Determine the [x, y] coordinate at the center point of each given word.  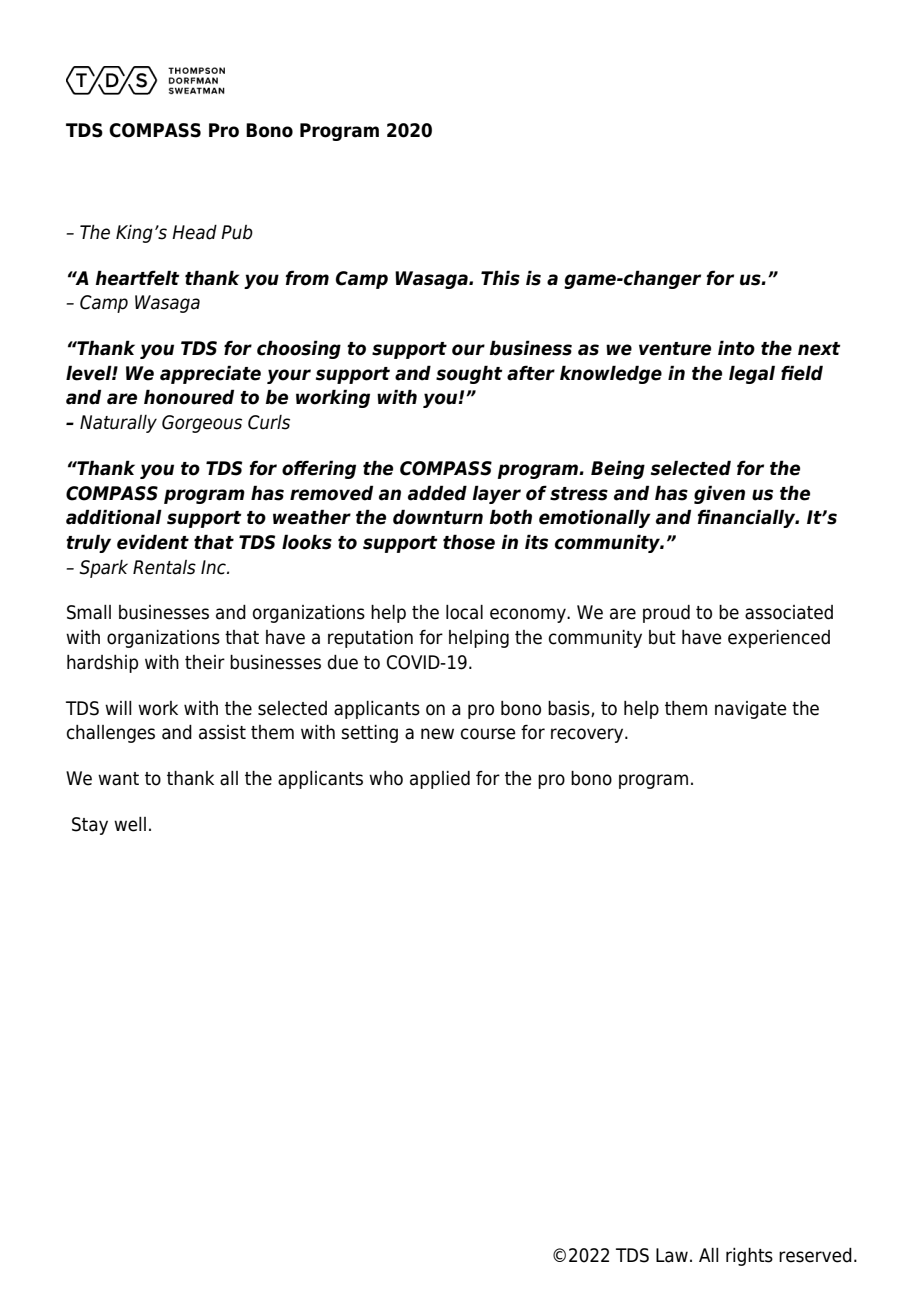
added [437, 493]
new [437, 734]
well [130, 824]
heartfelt [138, 278]
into [736, 348]
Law [672, 1255]
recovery [588, 735]
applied [440, 780]
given [719, 494]
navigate [751, 710]
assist [222, 732]
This [500, 278]
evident [153, 542]
